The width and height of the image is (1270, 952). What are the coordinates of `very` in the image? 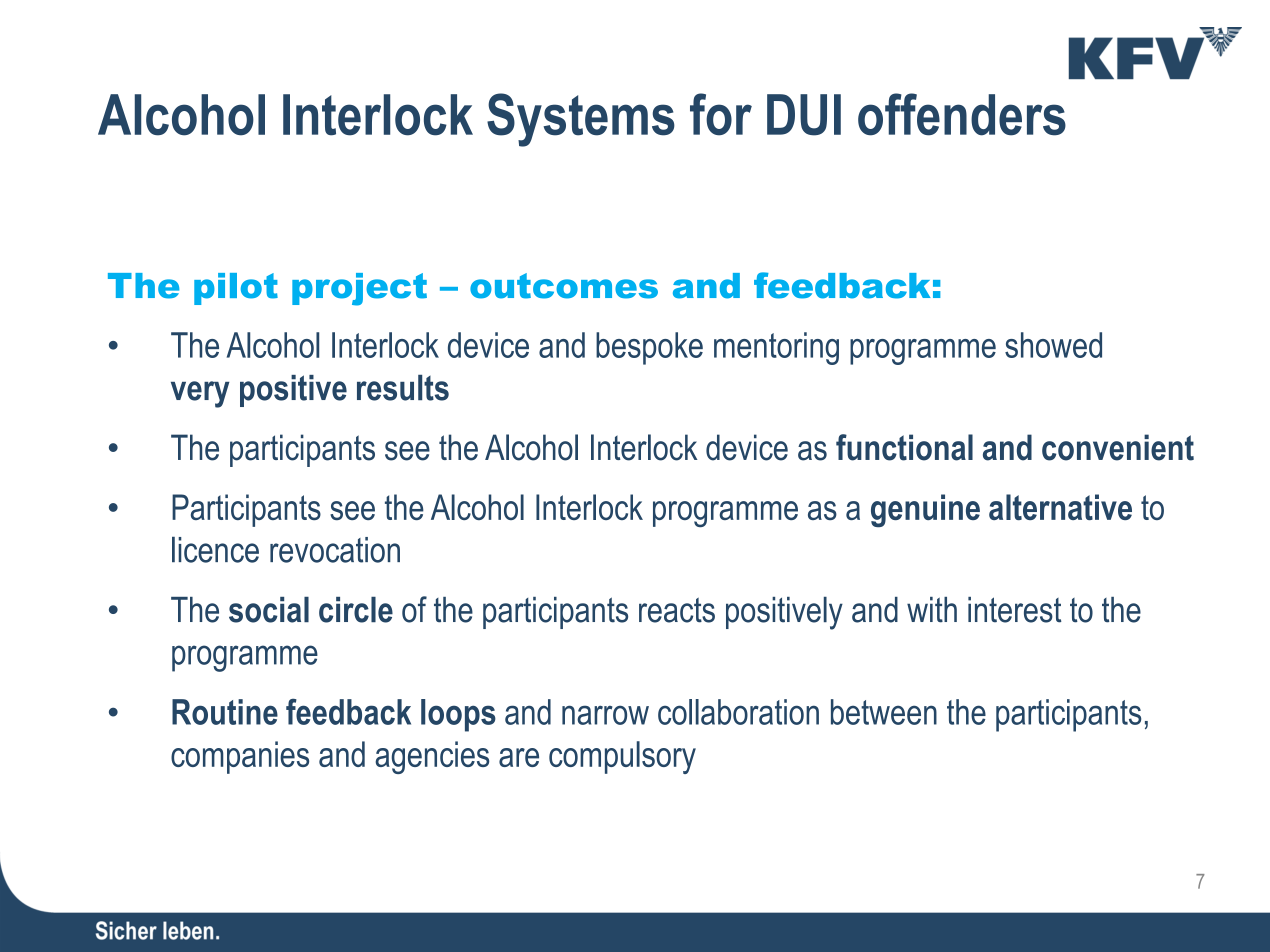 It's located at (200, 394).
